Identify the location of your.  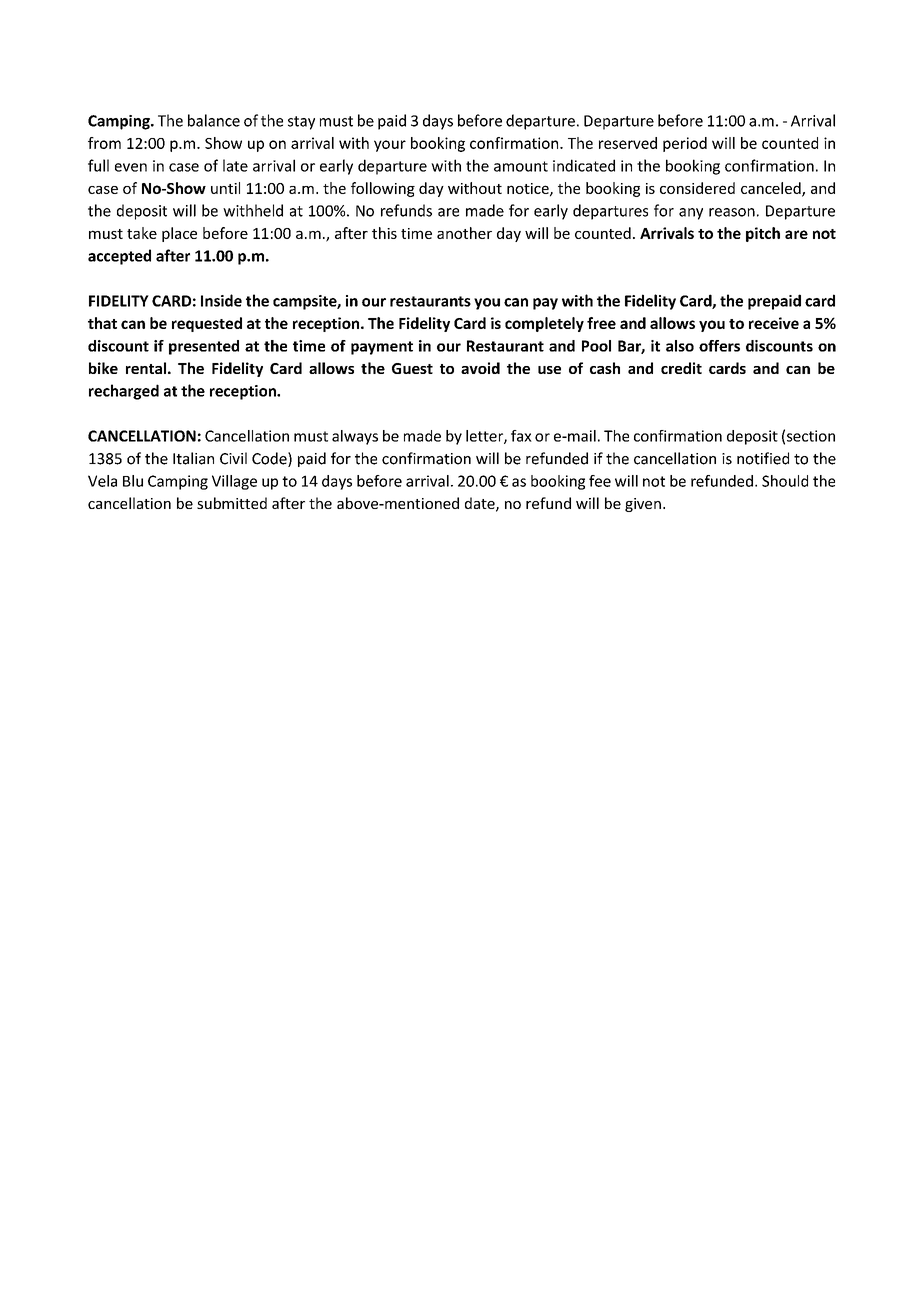
(390, 146).
